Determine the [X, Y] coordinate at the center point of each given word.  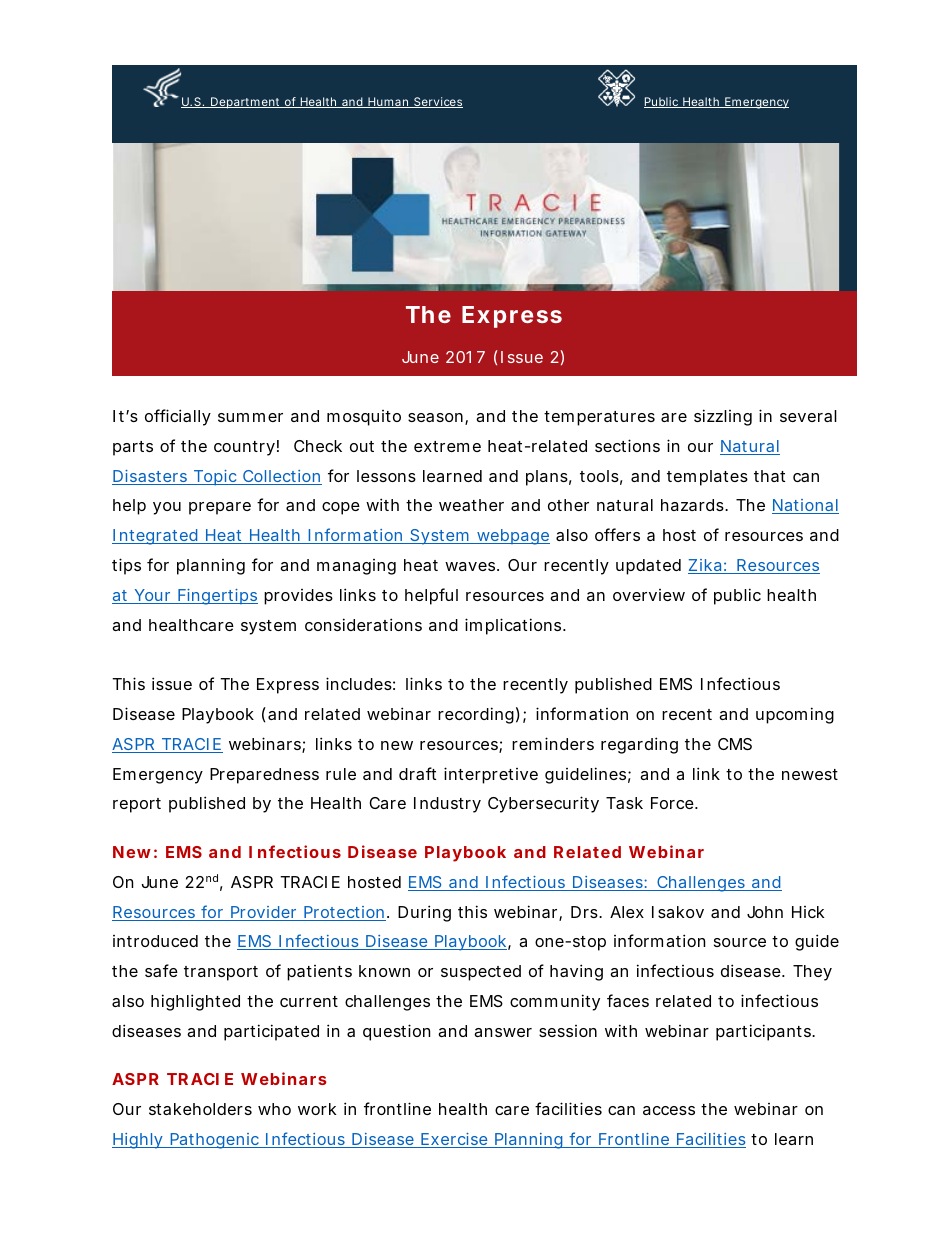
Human [390, 102]
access [669, 1110]
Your [154, 596]
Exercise [456, 1140]
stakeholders [200, 1109]
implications [515, 626]
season [438, 419]
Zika [707, 566]
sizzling [723, 417]
